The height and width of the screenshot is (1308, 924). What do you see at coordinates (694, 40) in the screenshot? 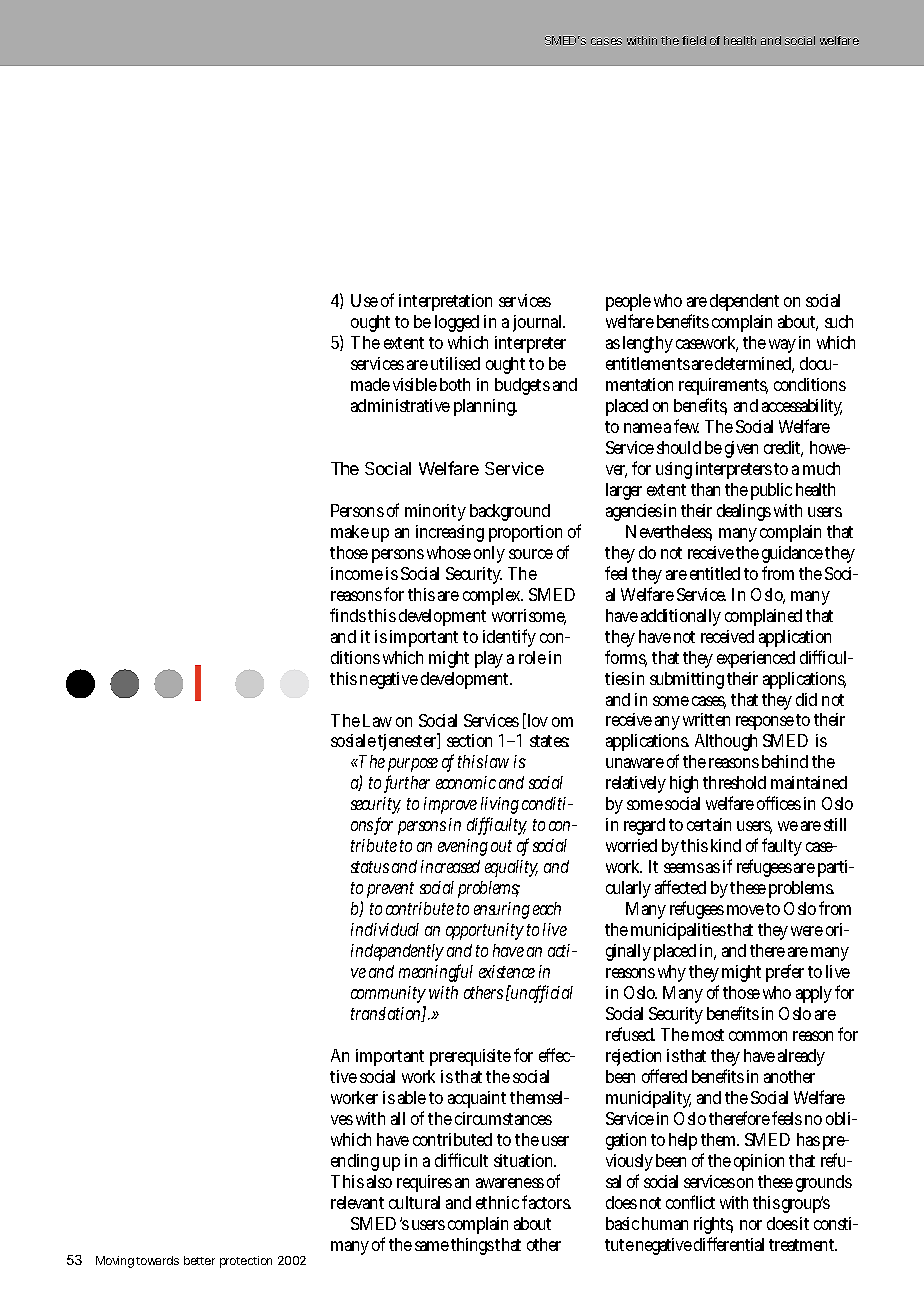
I see `field` at bounding box center [694, 40].
